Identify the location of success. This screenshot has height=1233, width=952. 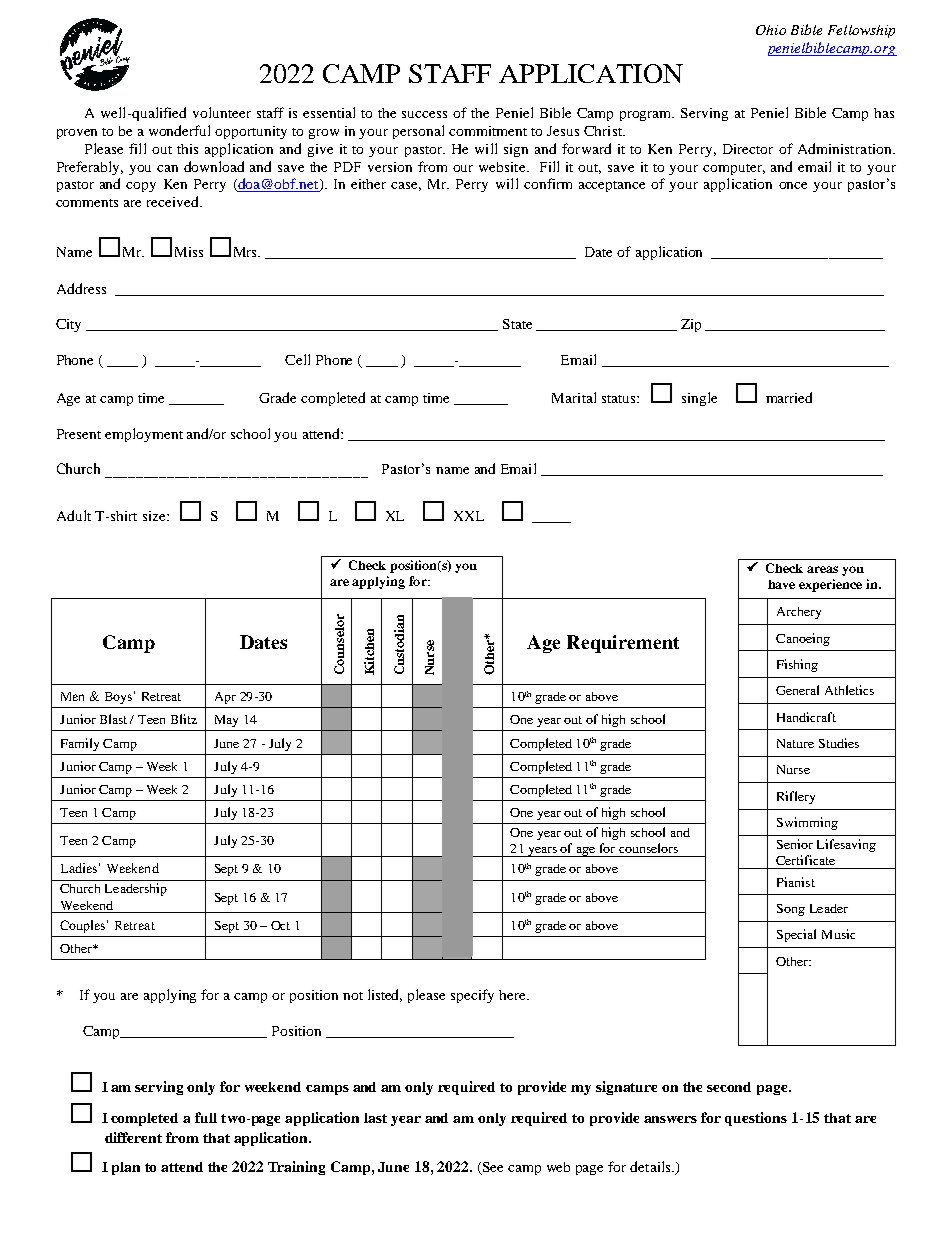
(424, 114).
